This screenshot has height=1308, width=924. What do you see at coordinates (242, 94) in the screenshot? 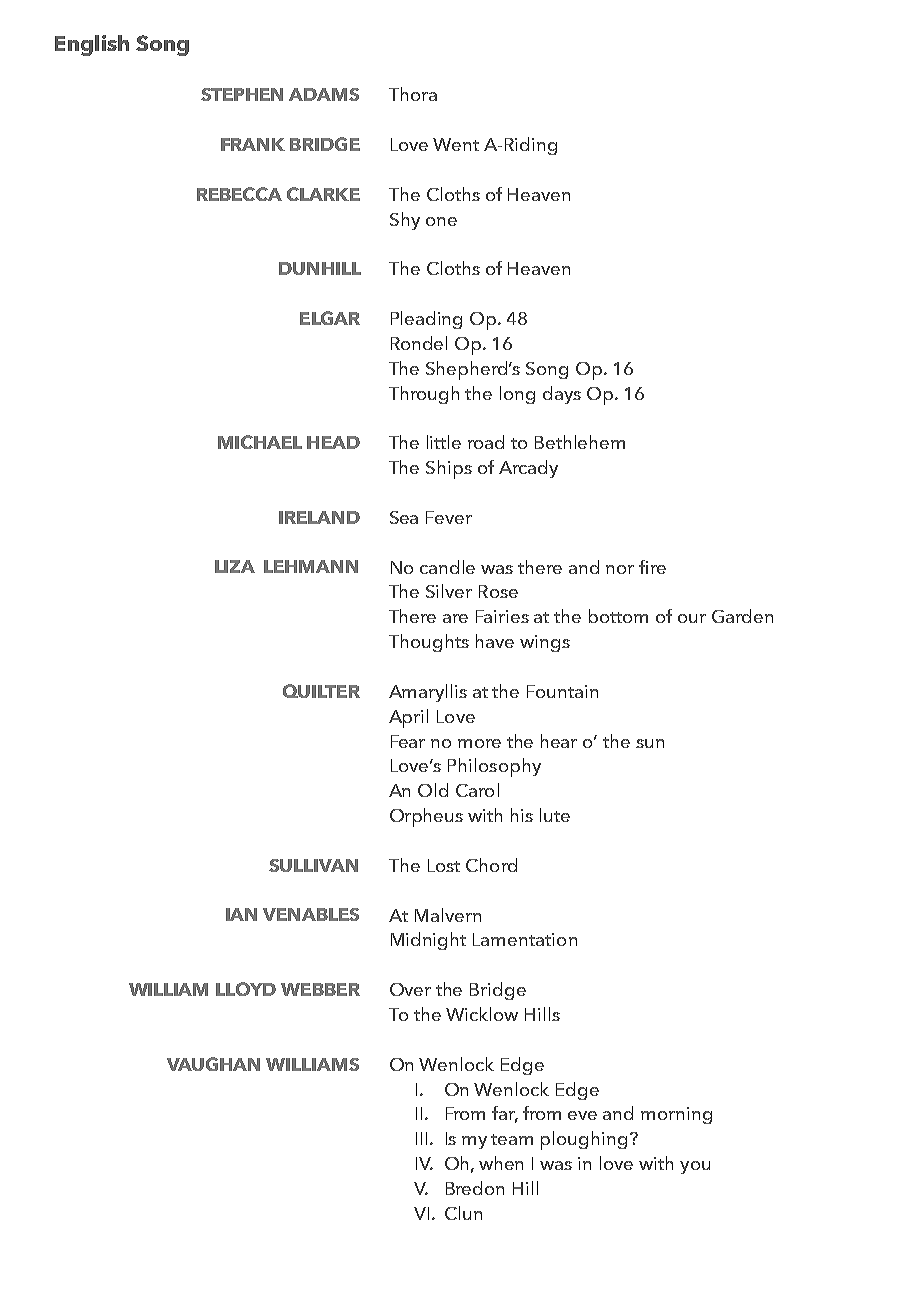
I see `STEPHEN` at bounding box center [242, 94].
